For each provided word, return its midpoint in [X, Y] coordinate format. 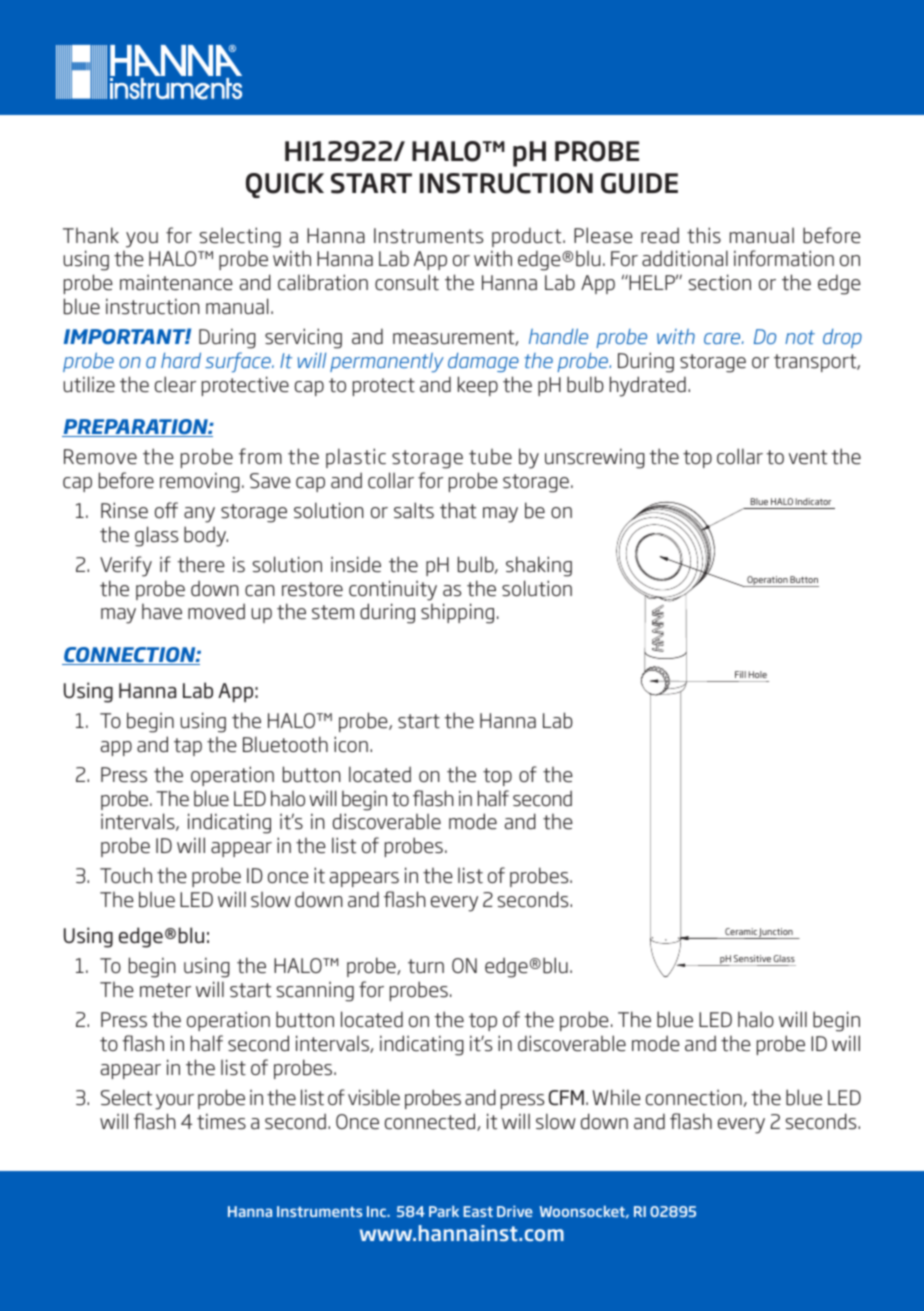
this [704, 235]
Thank [91, 235]
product [528, 237]
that [458, 510]
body [206, 536]
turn [426, 966]
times [221, 1121]
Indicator [813, 501]
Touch [126, 875]
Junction [776, 933]
